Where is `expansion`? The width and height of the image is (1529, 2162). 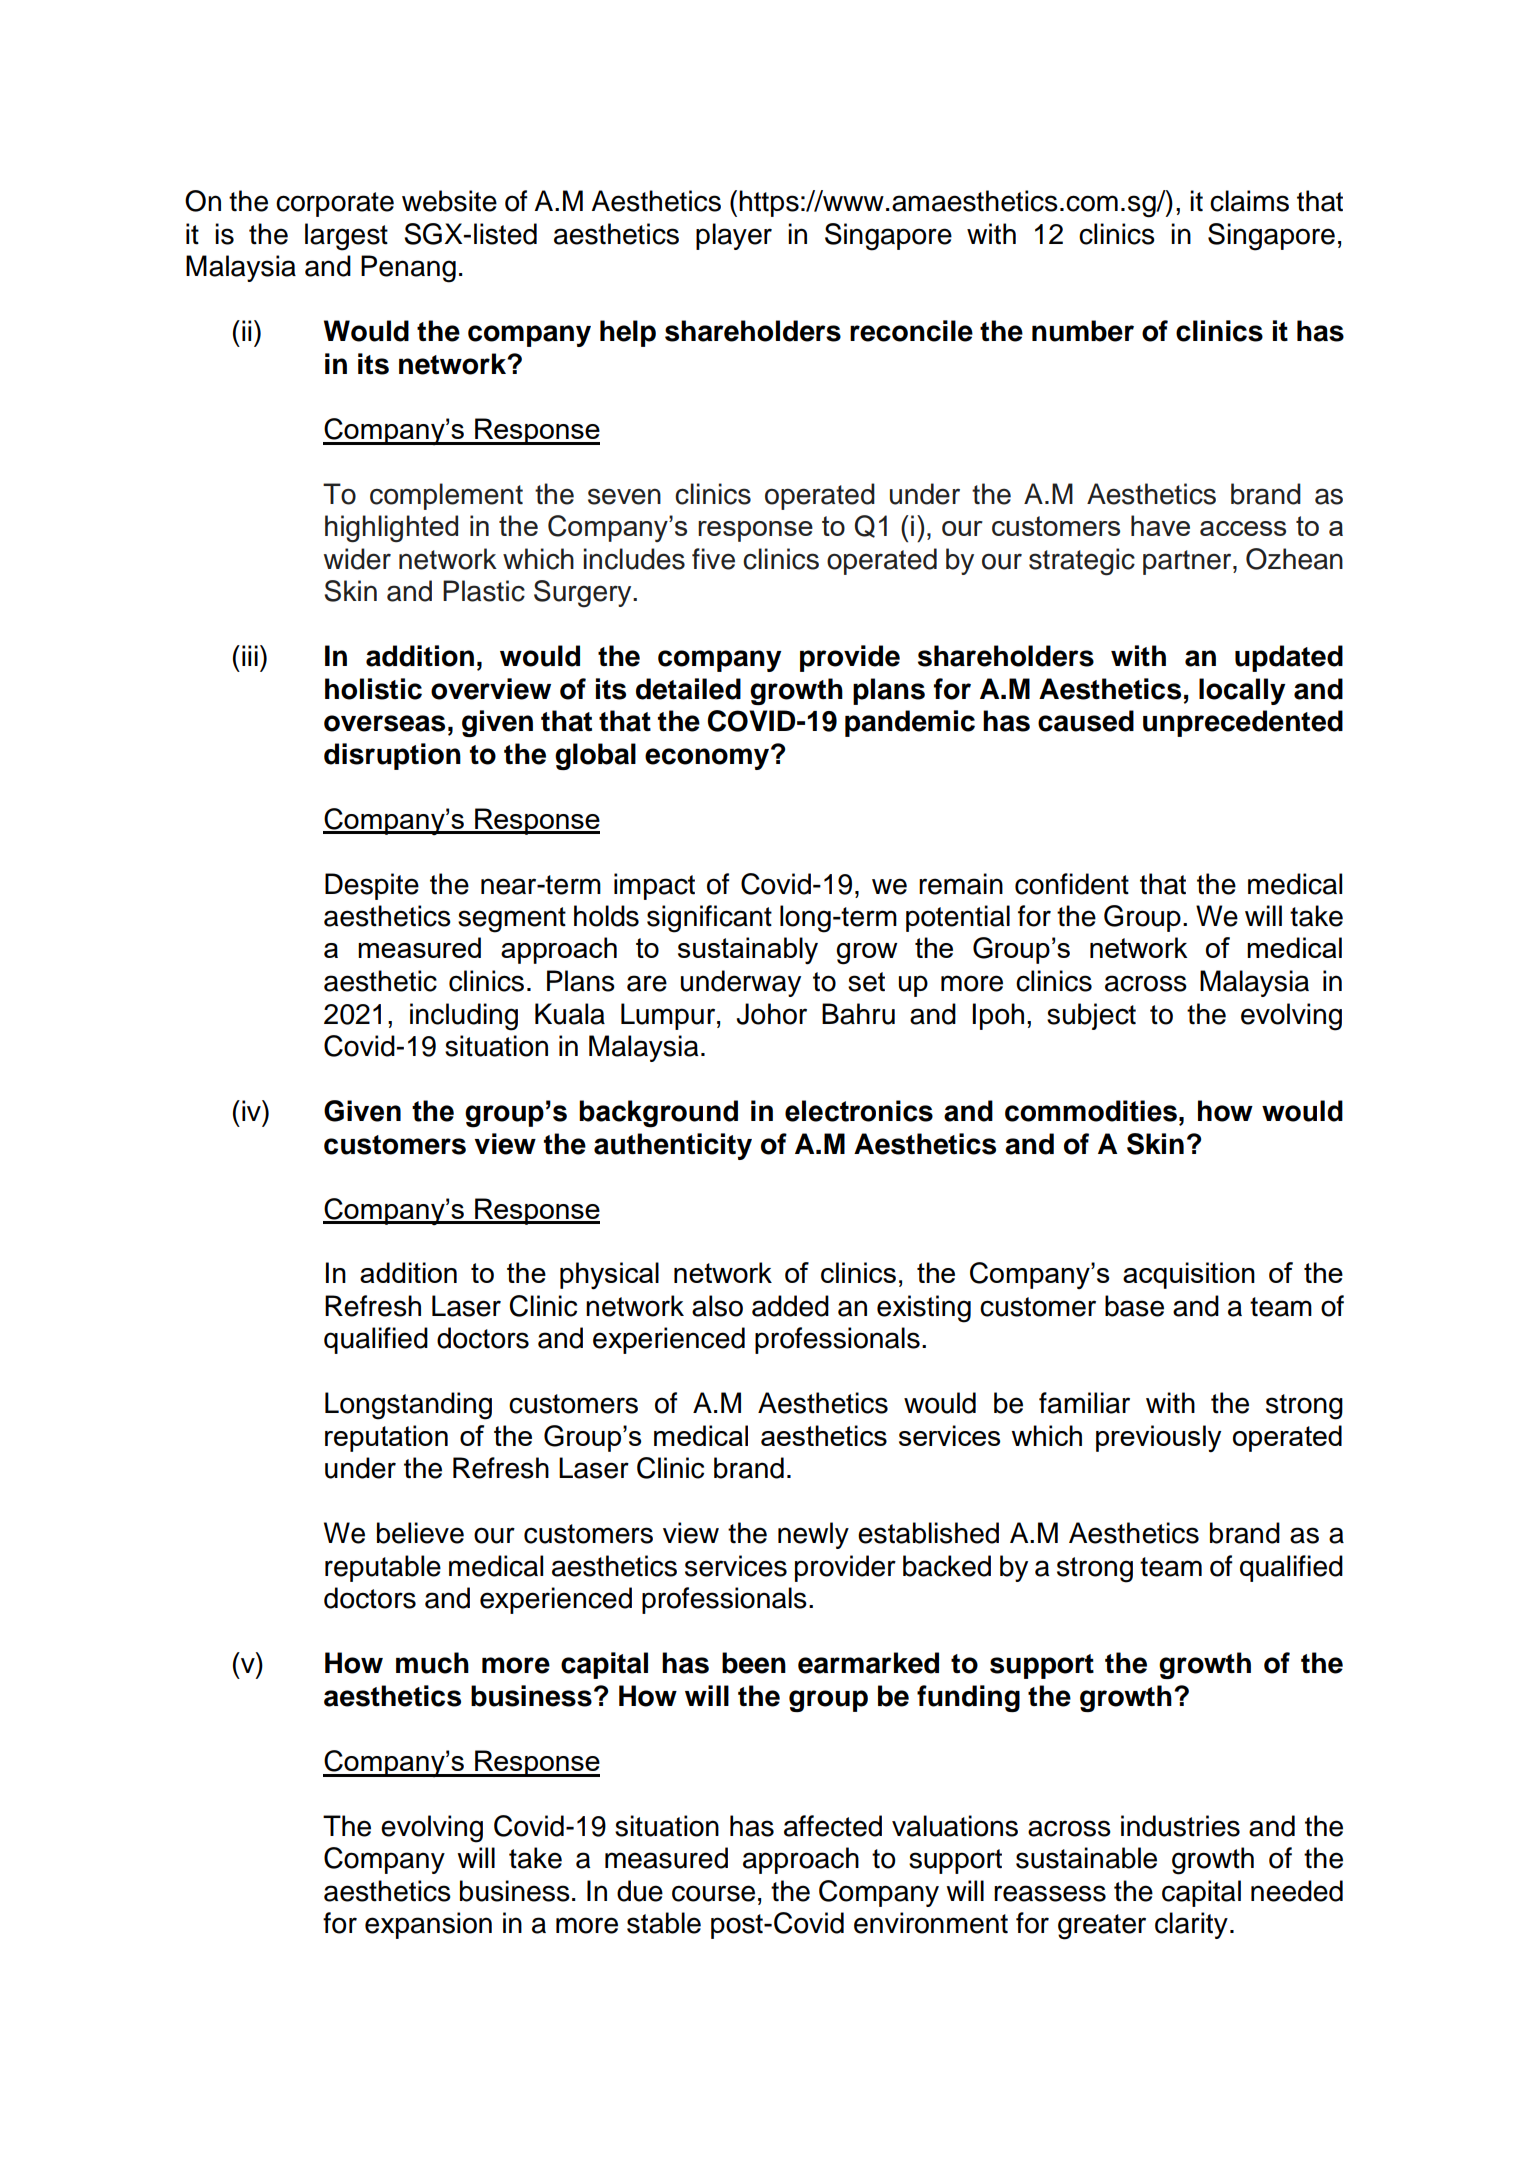
expansion is located at coordinates (428, 1925).
